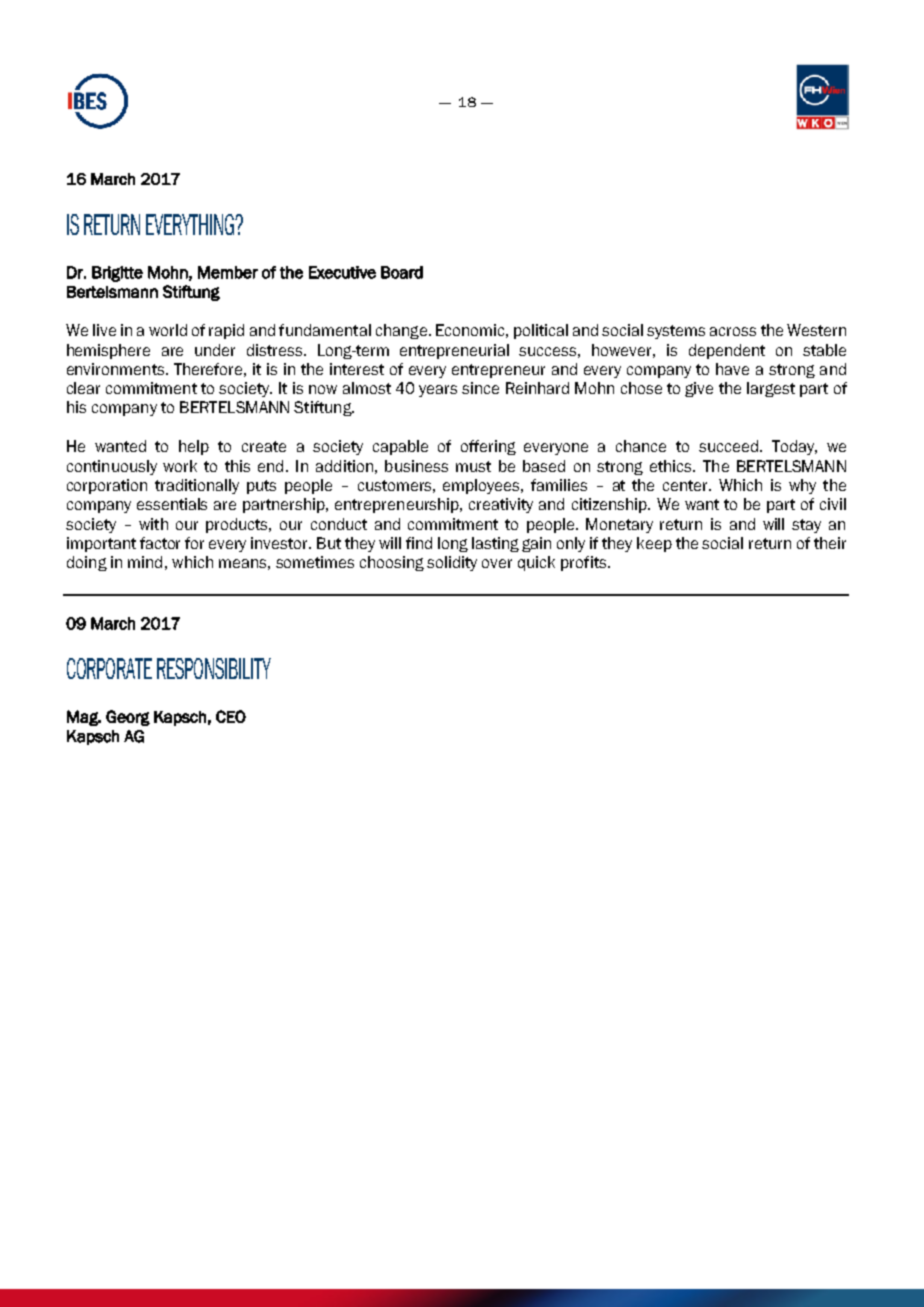 Image resolution: width=924 pixels, height=1307 pixels. Describe the element at coordinates (654, 544) in the image. I see `keep` at that location.
